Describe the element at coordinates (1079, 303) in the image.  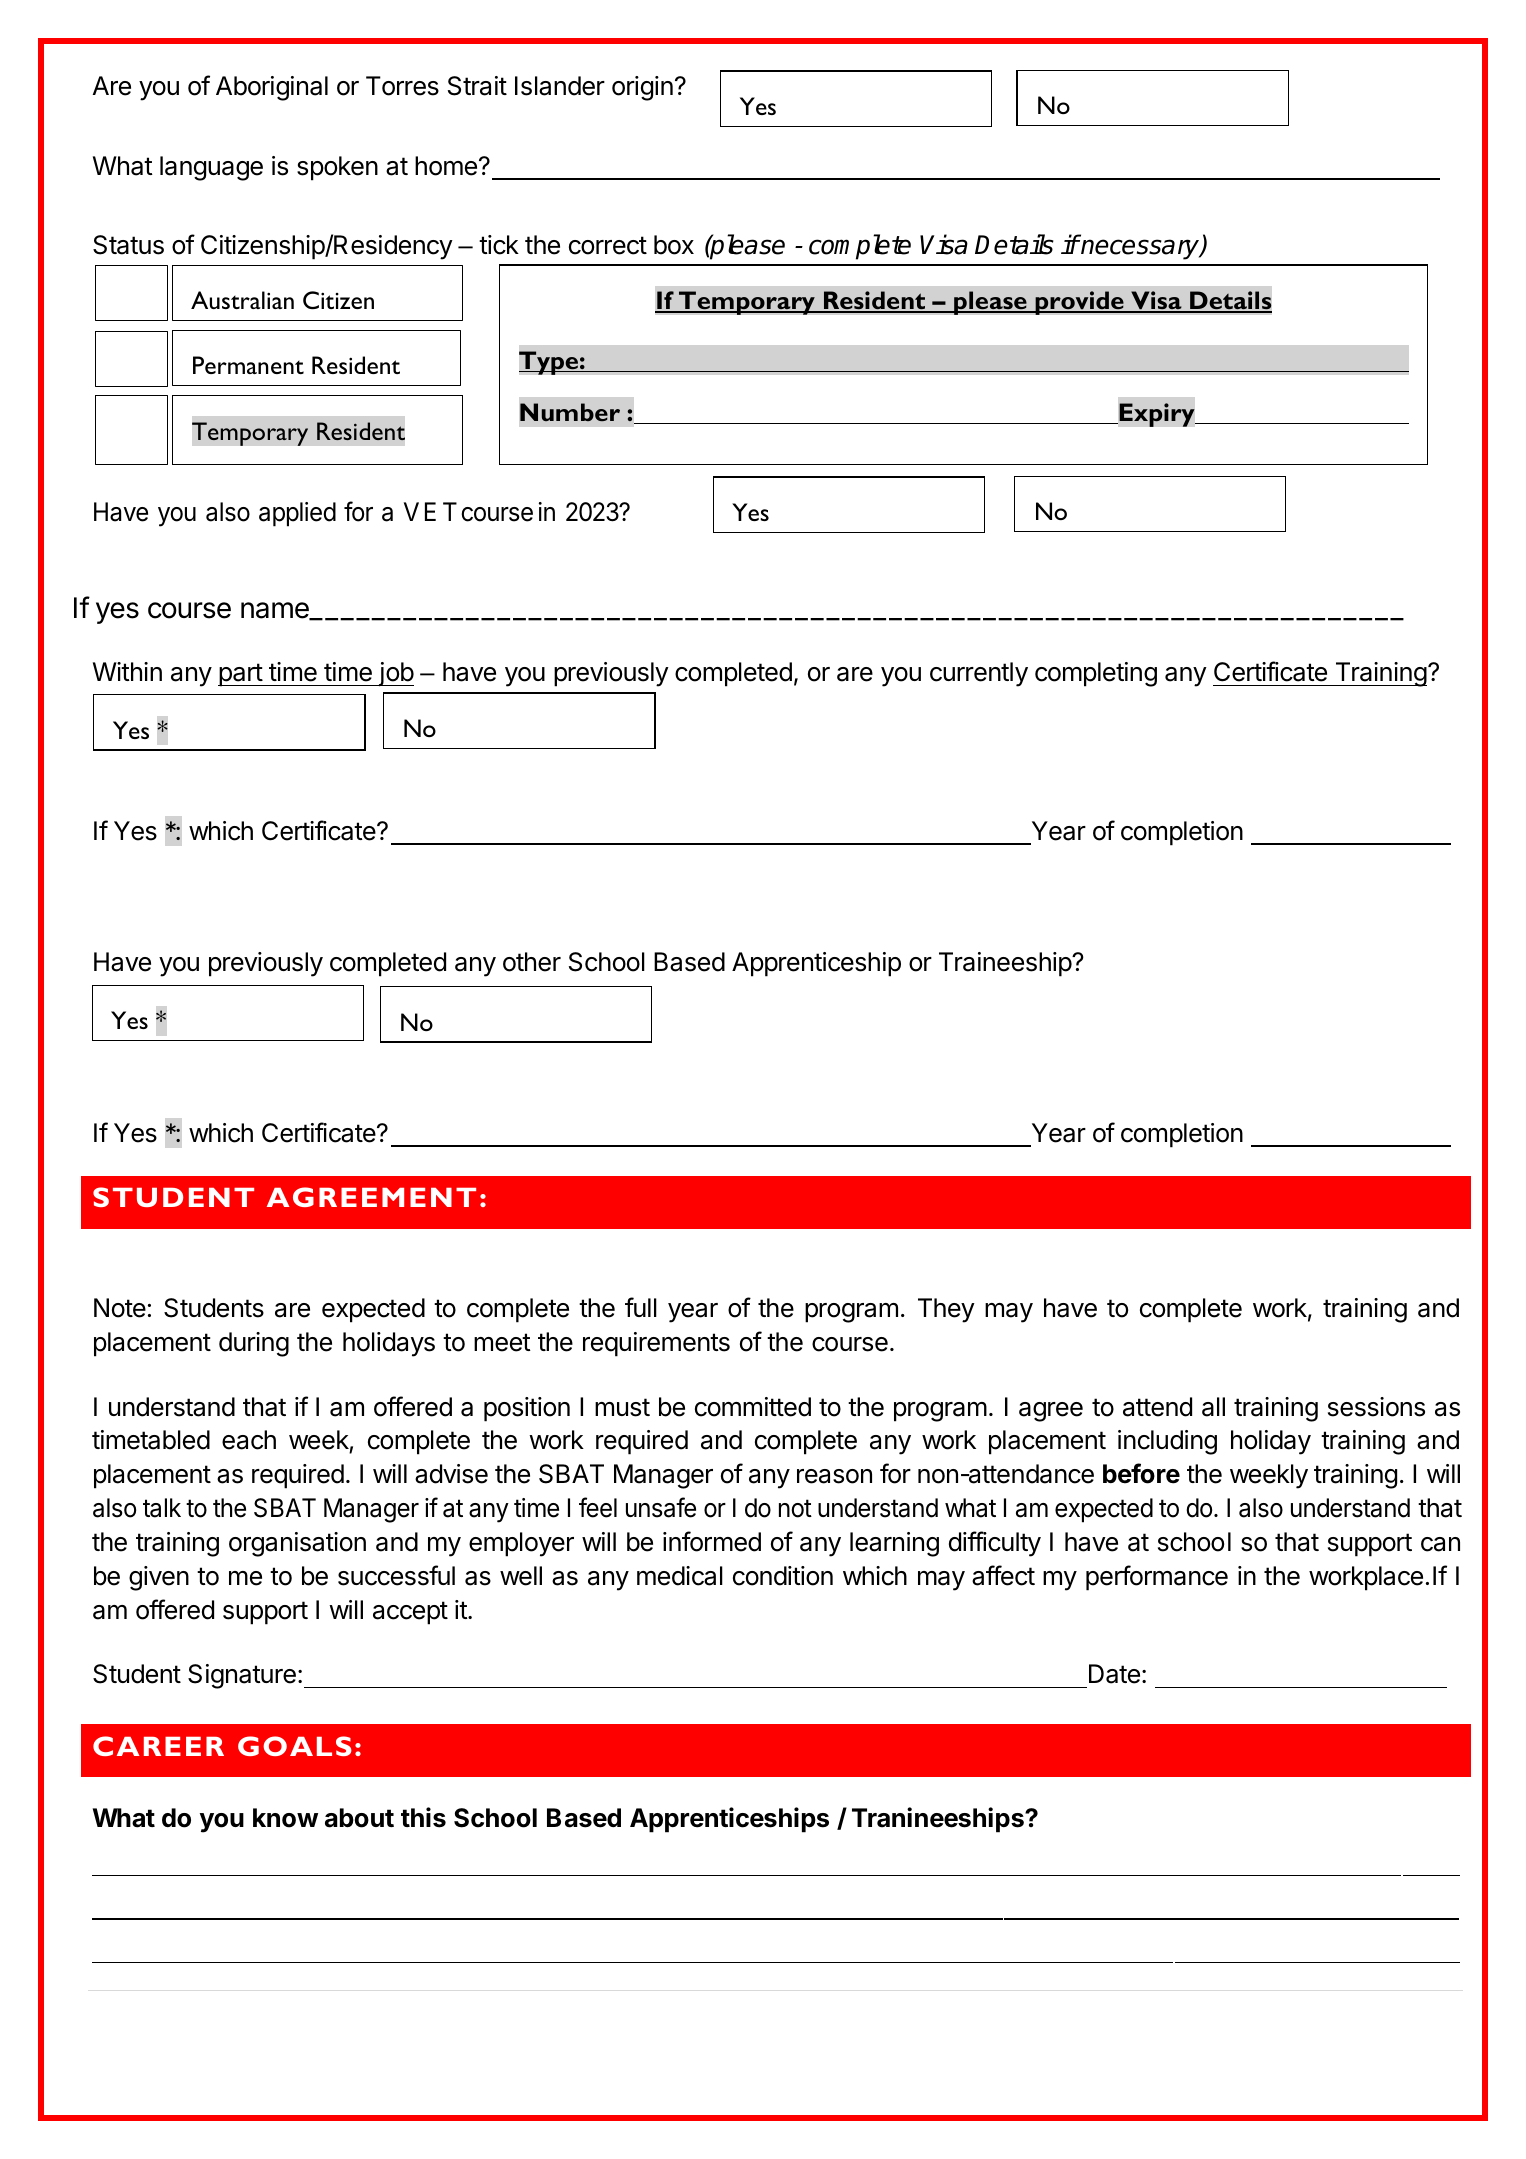
I see `provide` at that location.
